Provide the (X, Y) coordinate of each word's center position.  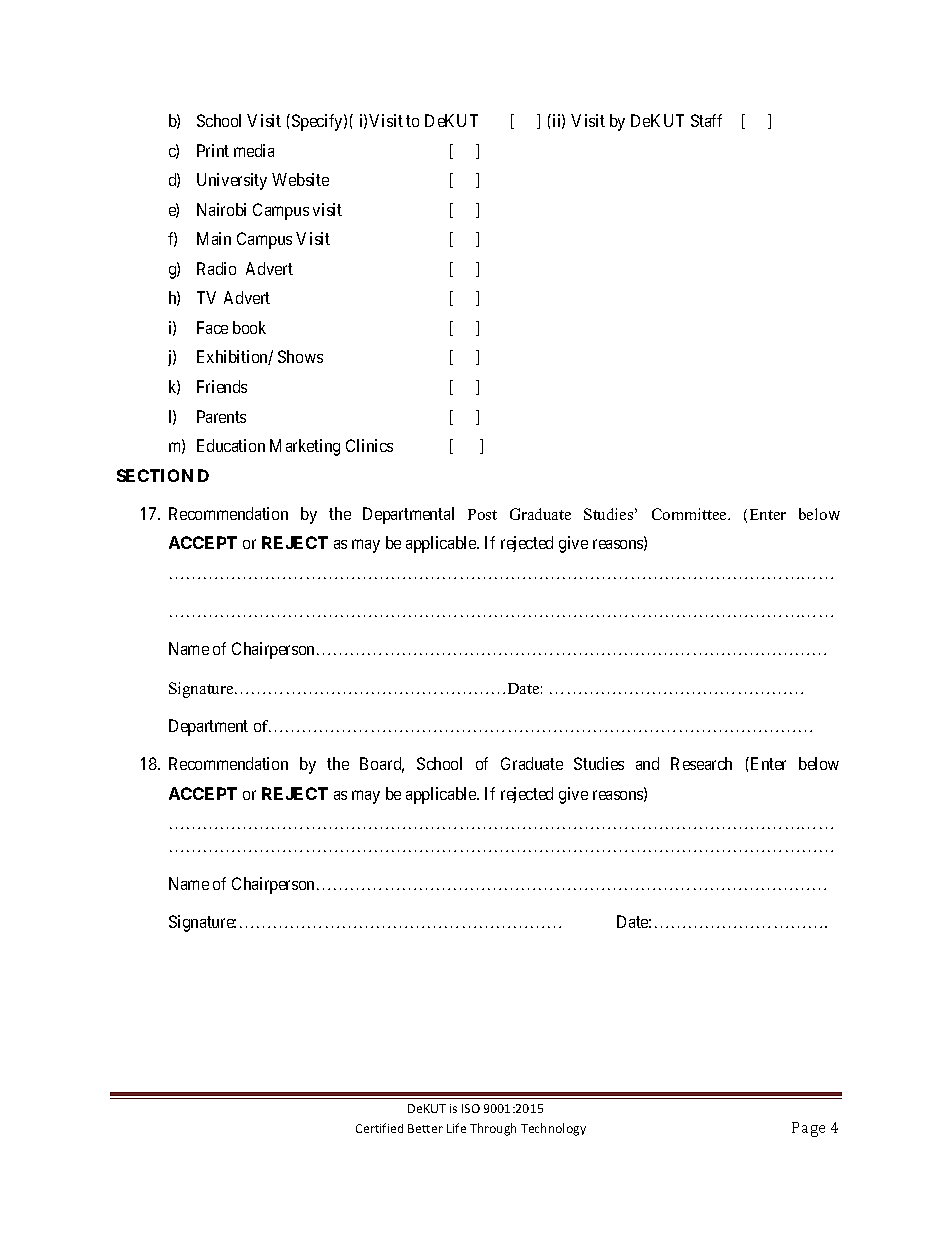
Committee (690, 514)
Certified (379, 1128)
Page (808, 1129)
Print (213, 150)
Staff (706, 120)
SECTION (155, 475)
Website (300, 179)
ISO (471, 1108)
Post (482, 514)
